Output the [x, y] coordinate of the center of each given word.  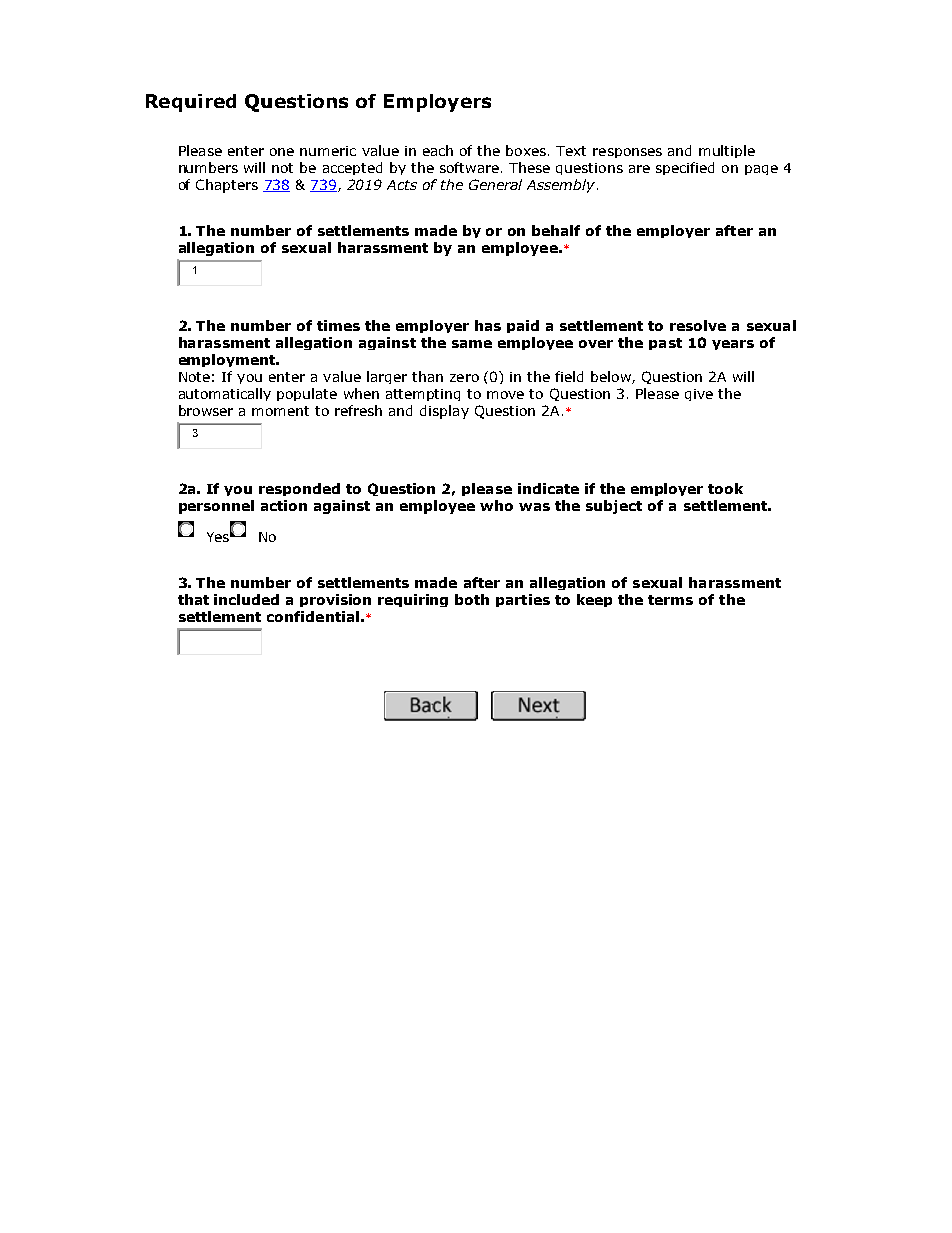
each [438, 150]
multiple [727, 151]
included [246, 599]
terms [670, 600]
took [725, 488]
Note [194, 377]
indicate [548, 488]
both [472, 599]
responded [299, 489]
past [665, 344]
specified [685, 168]
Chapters [227, 186]
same [472, 344]
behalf [556, 230]
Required [191, 103]
